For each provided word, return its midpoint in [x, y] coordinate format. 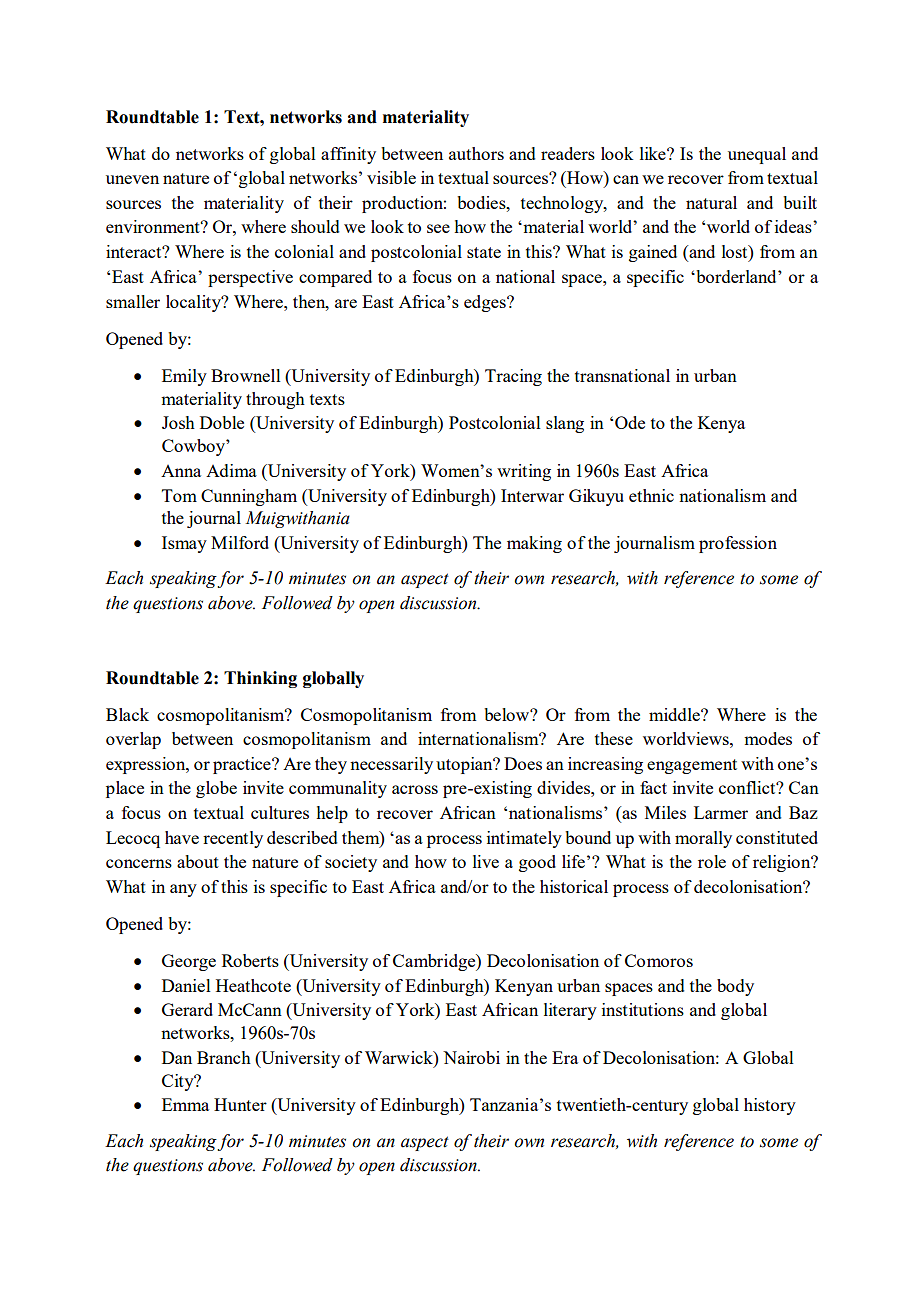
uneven [132, 179]
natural [711, 202]
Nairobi [471, 1057]
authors [476, 153]
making [534, 544]
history [770, 1106]
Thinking [260, 679]
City [179, 1082]
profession [738, 544]
